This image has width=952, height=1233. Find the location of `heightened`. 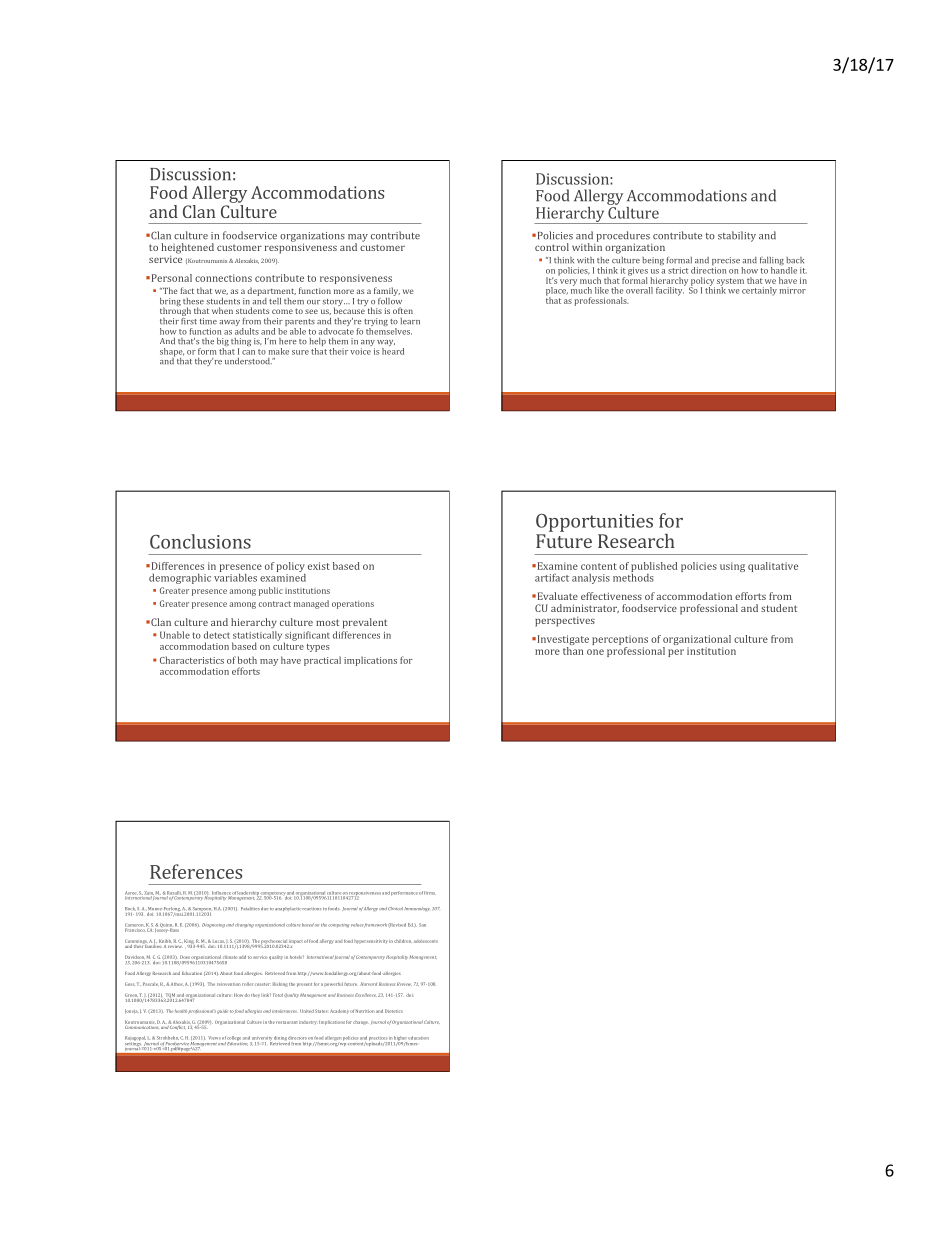

heightened is located at coordinates (187, 248).
